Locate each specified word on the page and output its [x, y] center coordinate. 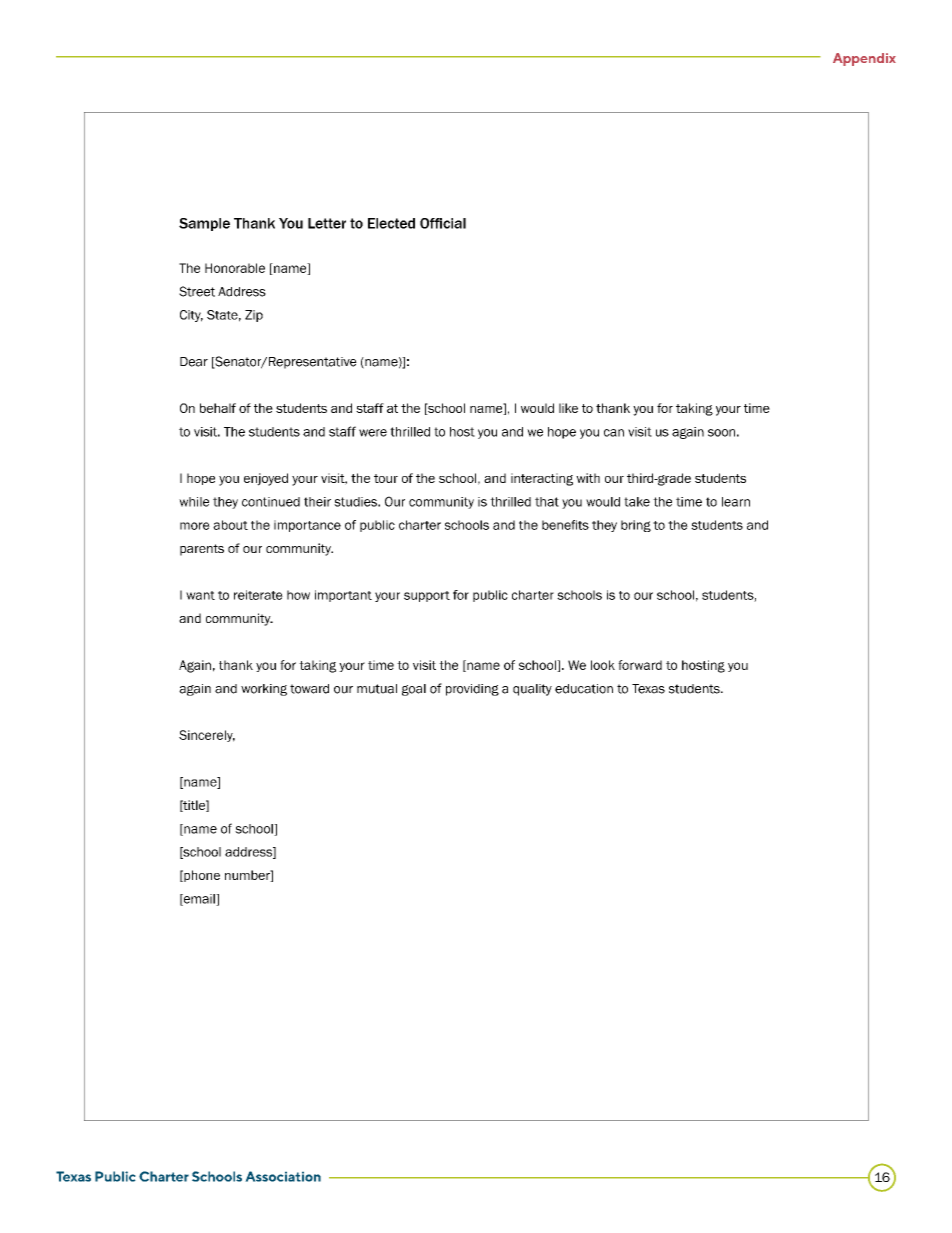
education [584, 689]
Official [443, 223]
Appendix [864, 59]
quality [532, 690]
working [264, 690]
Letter [327, 223]
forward [640, 665]
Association [283, 1176]
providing [472, 690]
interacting [542, 479]
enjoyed [266, 479]
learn [736, 502]
